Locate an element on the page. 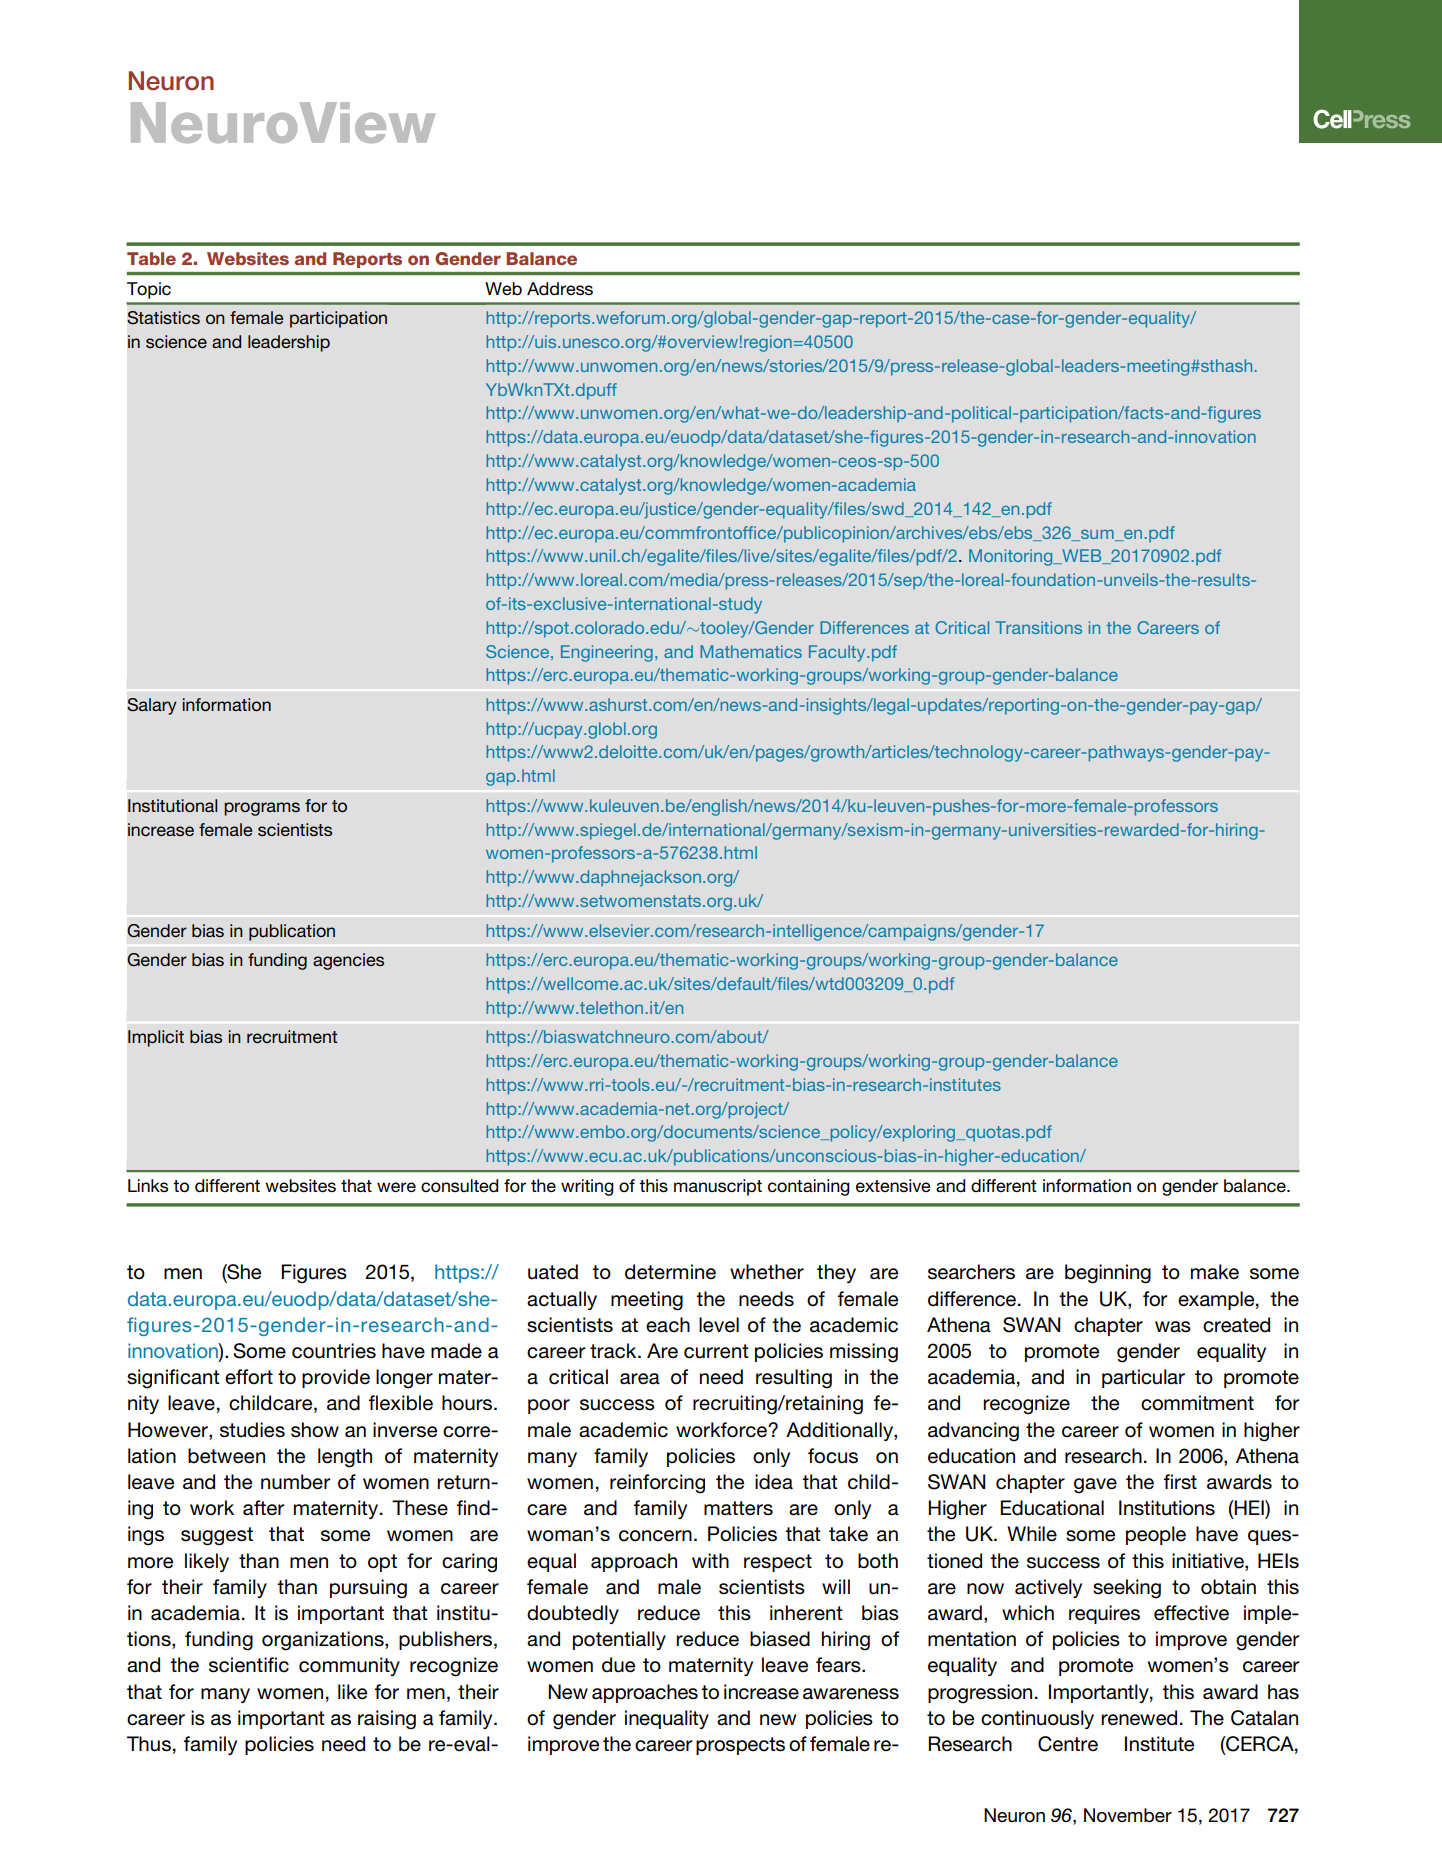 This image has width=1442, height=1872. were is located at coordinates (396, 1187).
